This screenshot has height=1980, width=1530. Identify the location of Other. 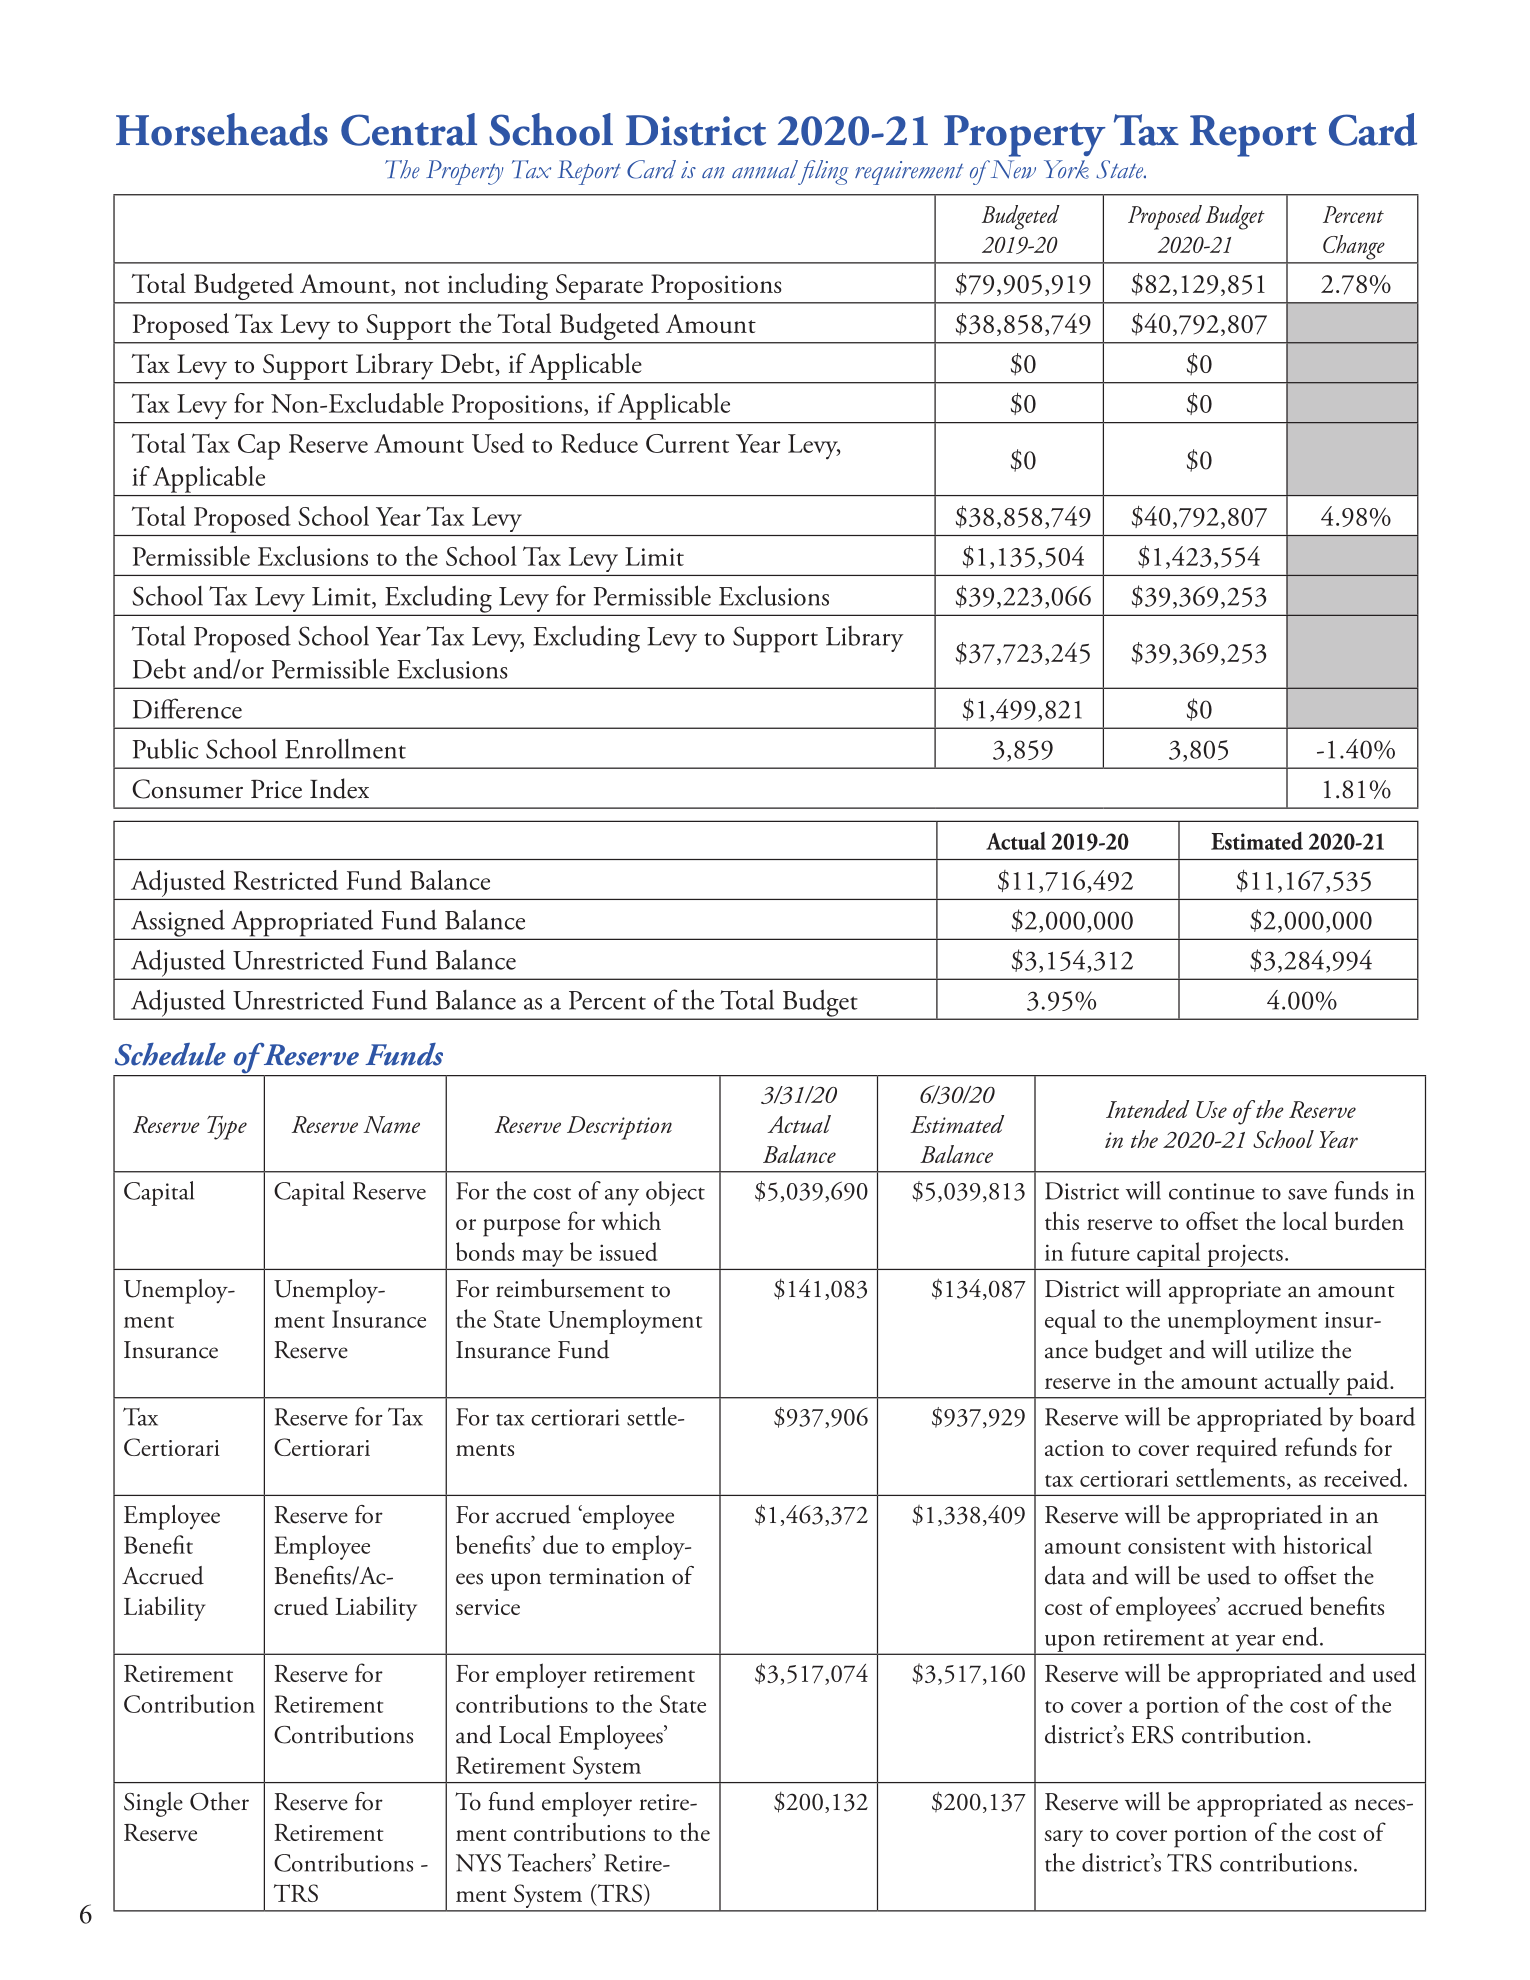
(219, 1801).
